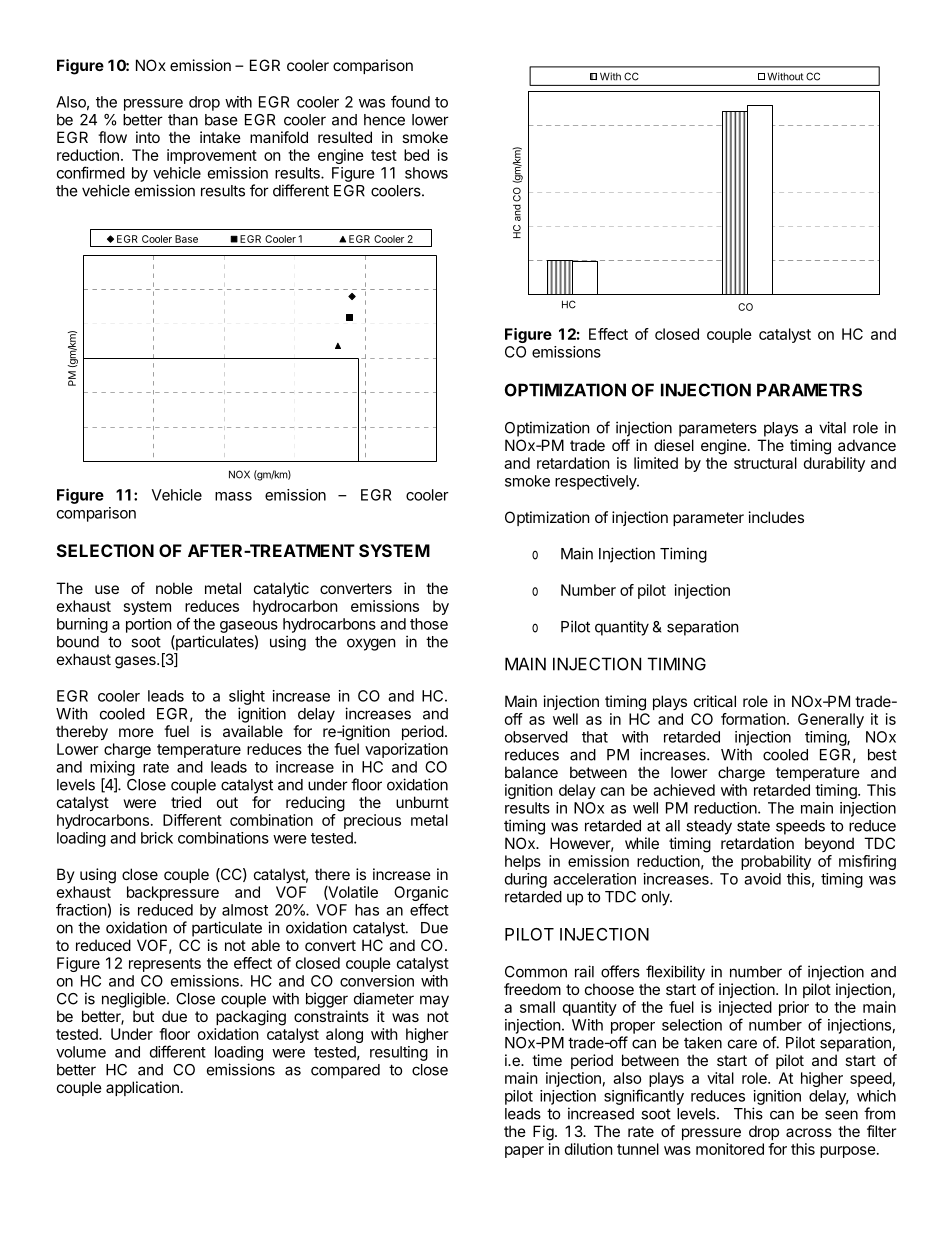  What do you see at coordinates (429, 624) in the screenshot?
I see `those` at bounding box center [429, 624].
